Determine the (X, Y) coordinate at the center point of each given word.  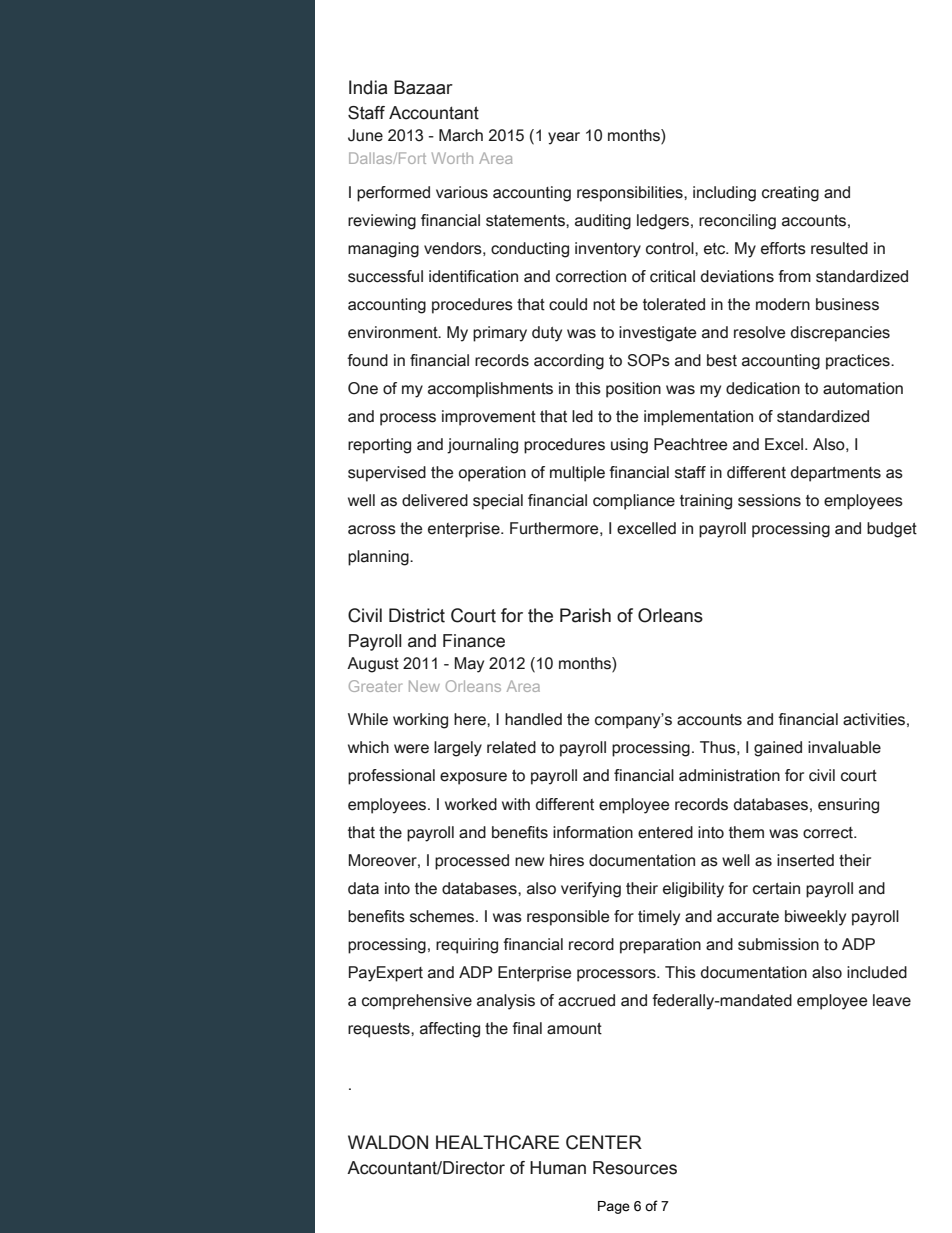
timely (659, 918)
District (417, 615)
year (564, 138)
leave (892, 1000)
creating (790, 194)
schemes (443, 916)
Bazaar (423, 87)
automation (863, 388)
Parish (585, 615)
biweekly (815, 918)
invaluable (844, 747)
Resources (635, 1168)
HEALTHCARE (498, 1142)
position (633, 390)
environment (394, 332)
